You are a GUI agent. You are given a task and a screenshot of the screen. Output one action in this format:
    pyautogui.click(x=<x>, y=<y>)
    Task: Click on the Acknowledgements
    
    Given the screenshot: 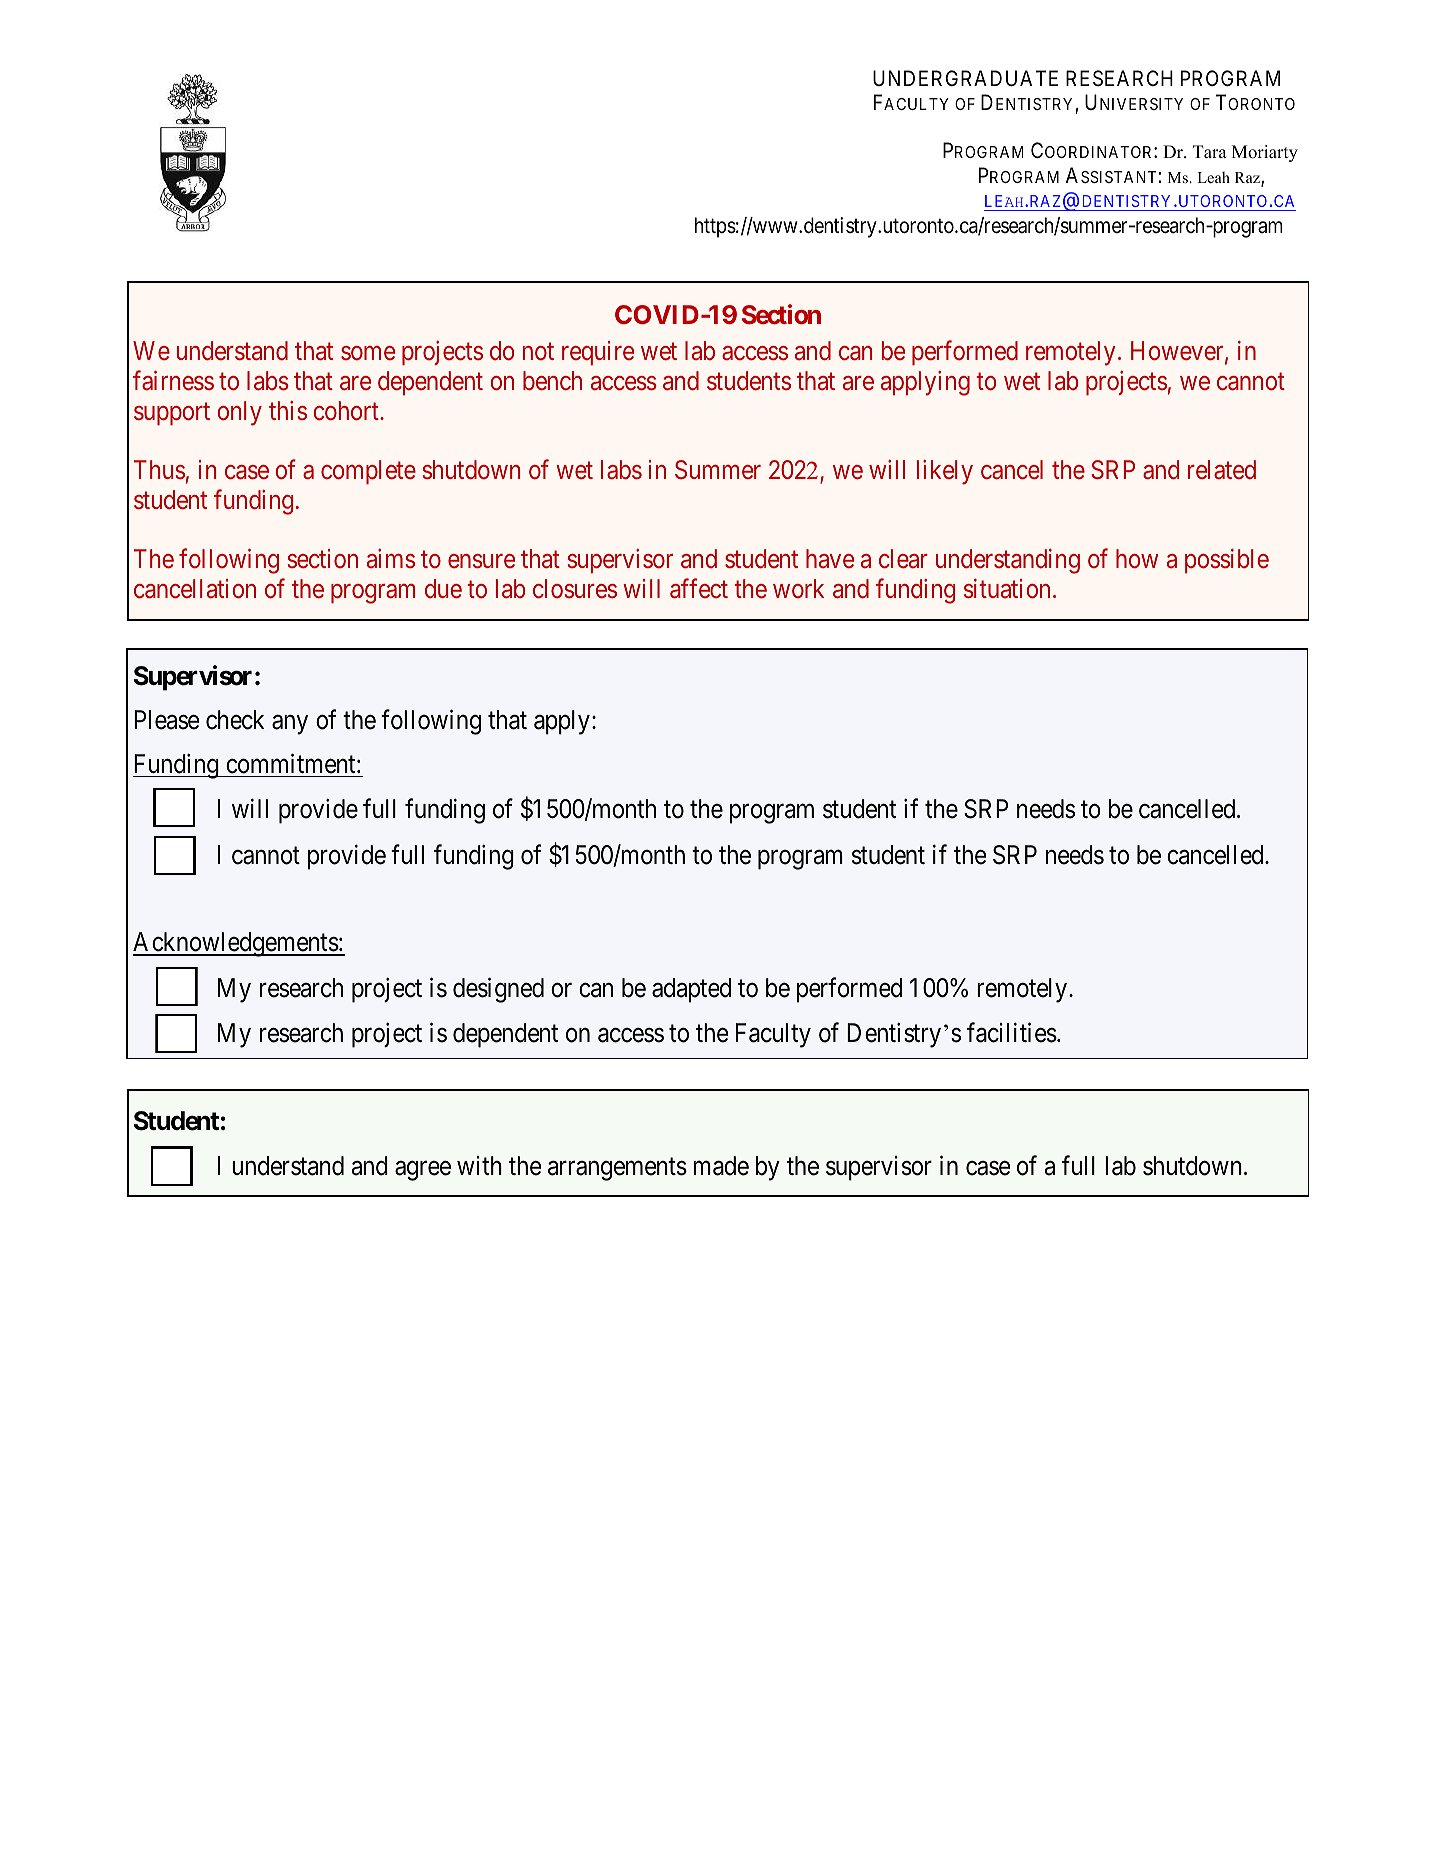 What is the action you would take?
    pyautogui.click(x=236, y=944)
